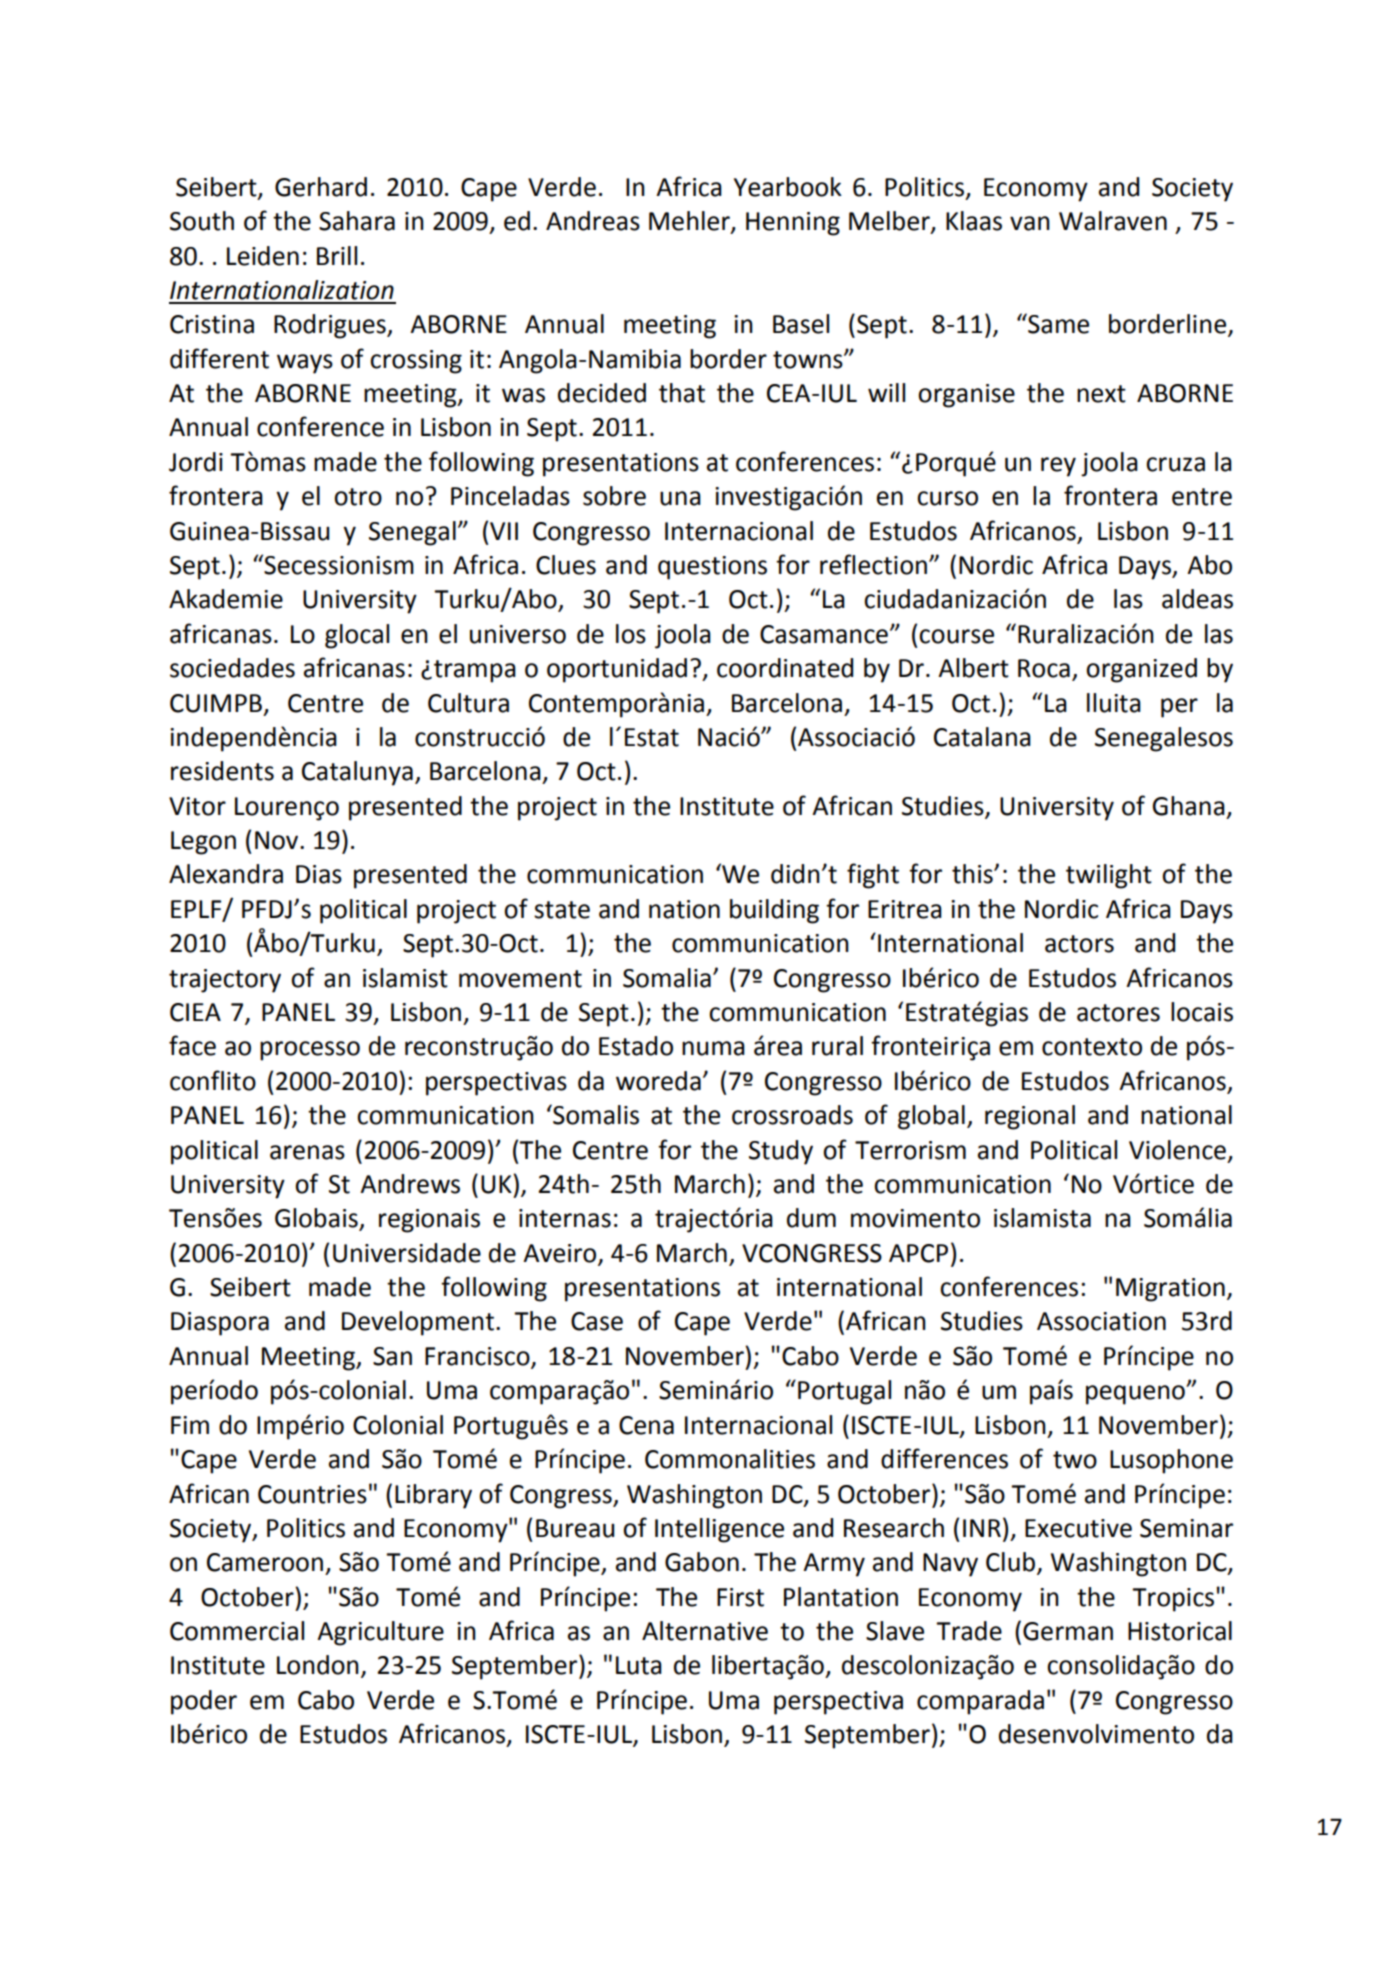 The image size is (1398, 1976). Describe the element at coordinates (1141, 670) in the document. I see `organized` at that location.
